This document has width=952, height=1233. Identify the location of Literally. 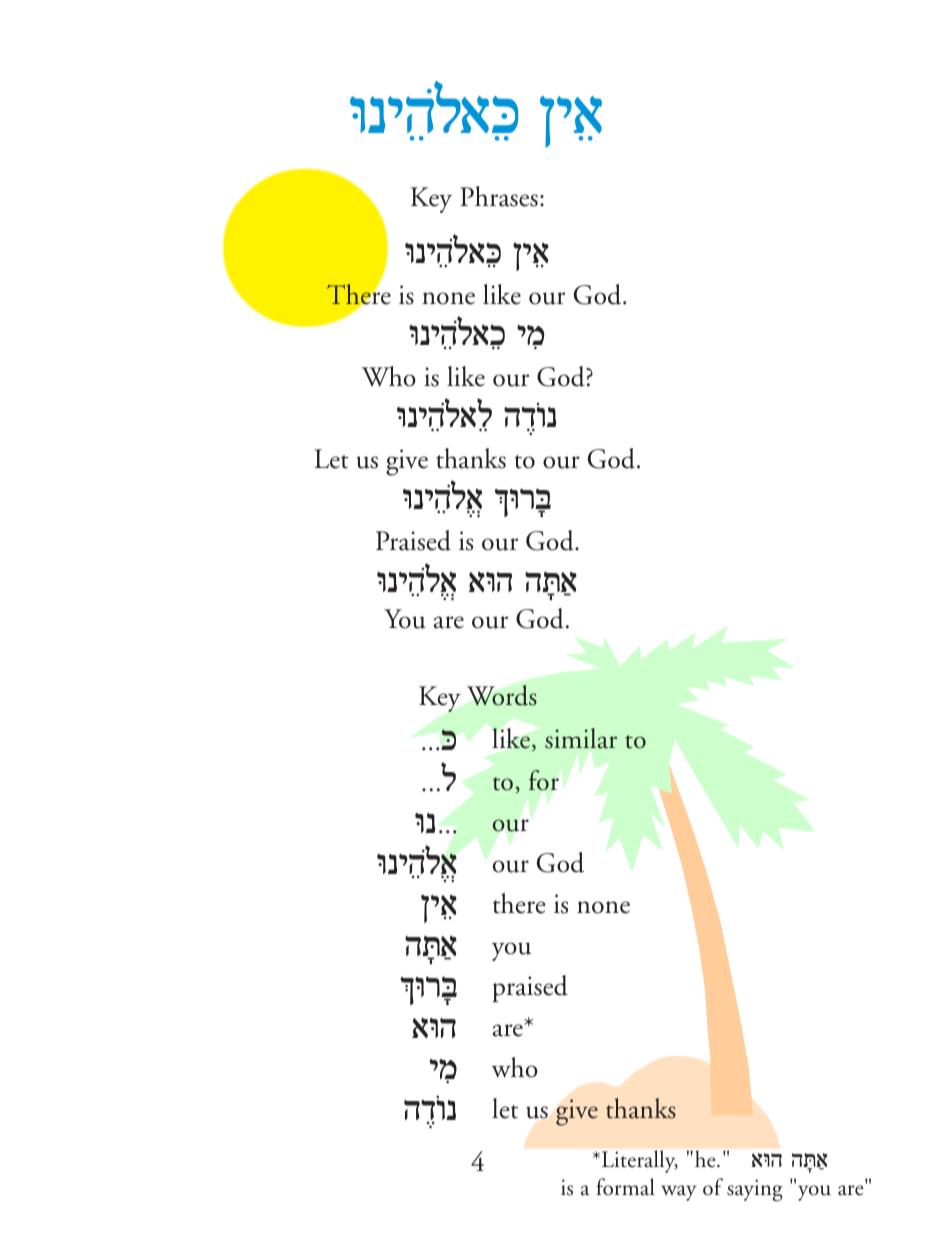
(638, 1161).
